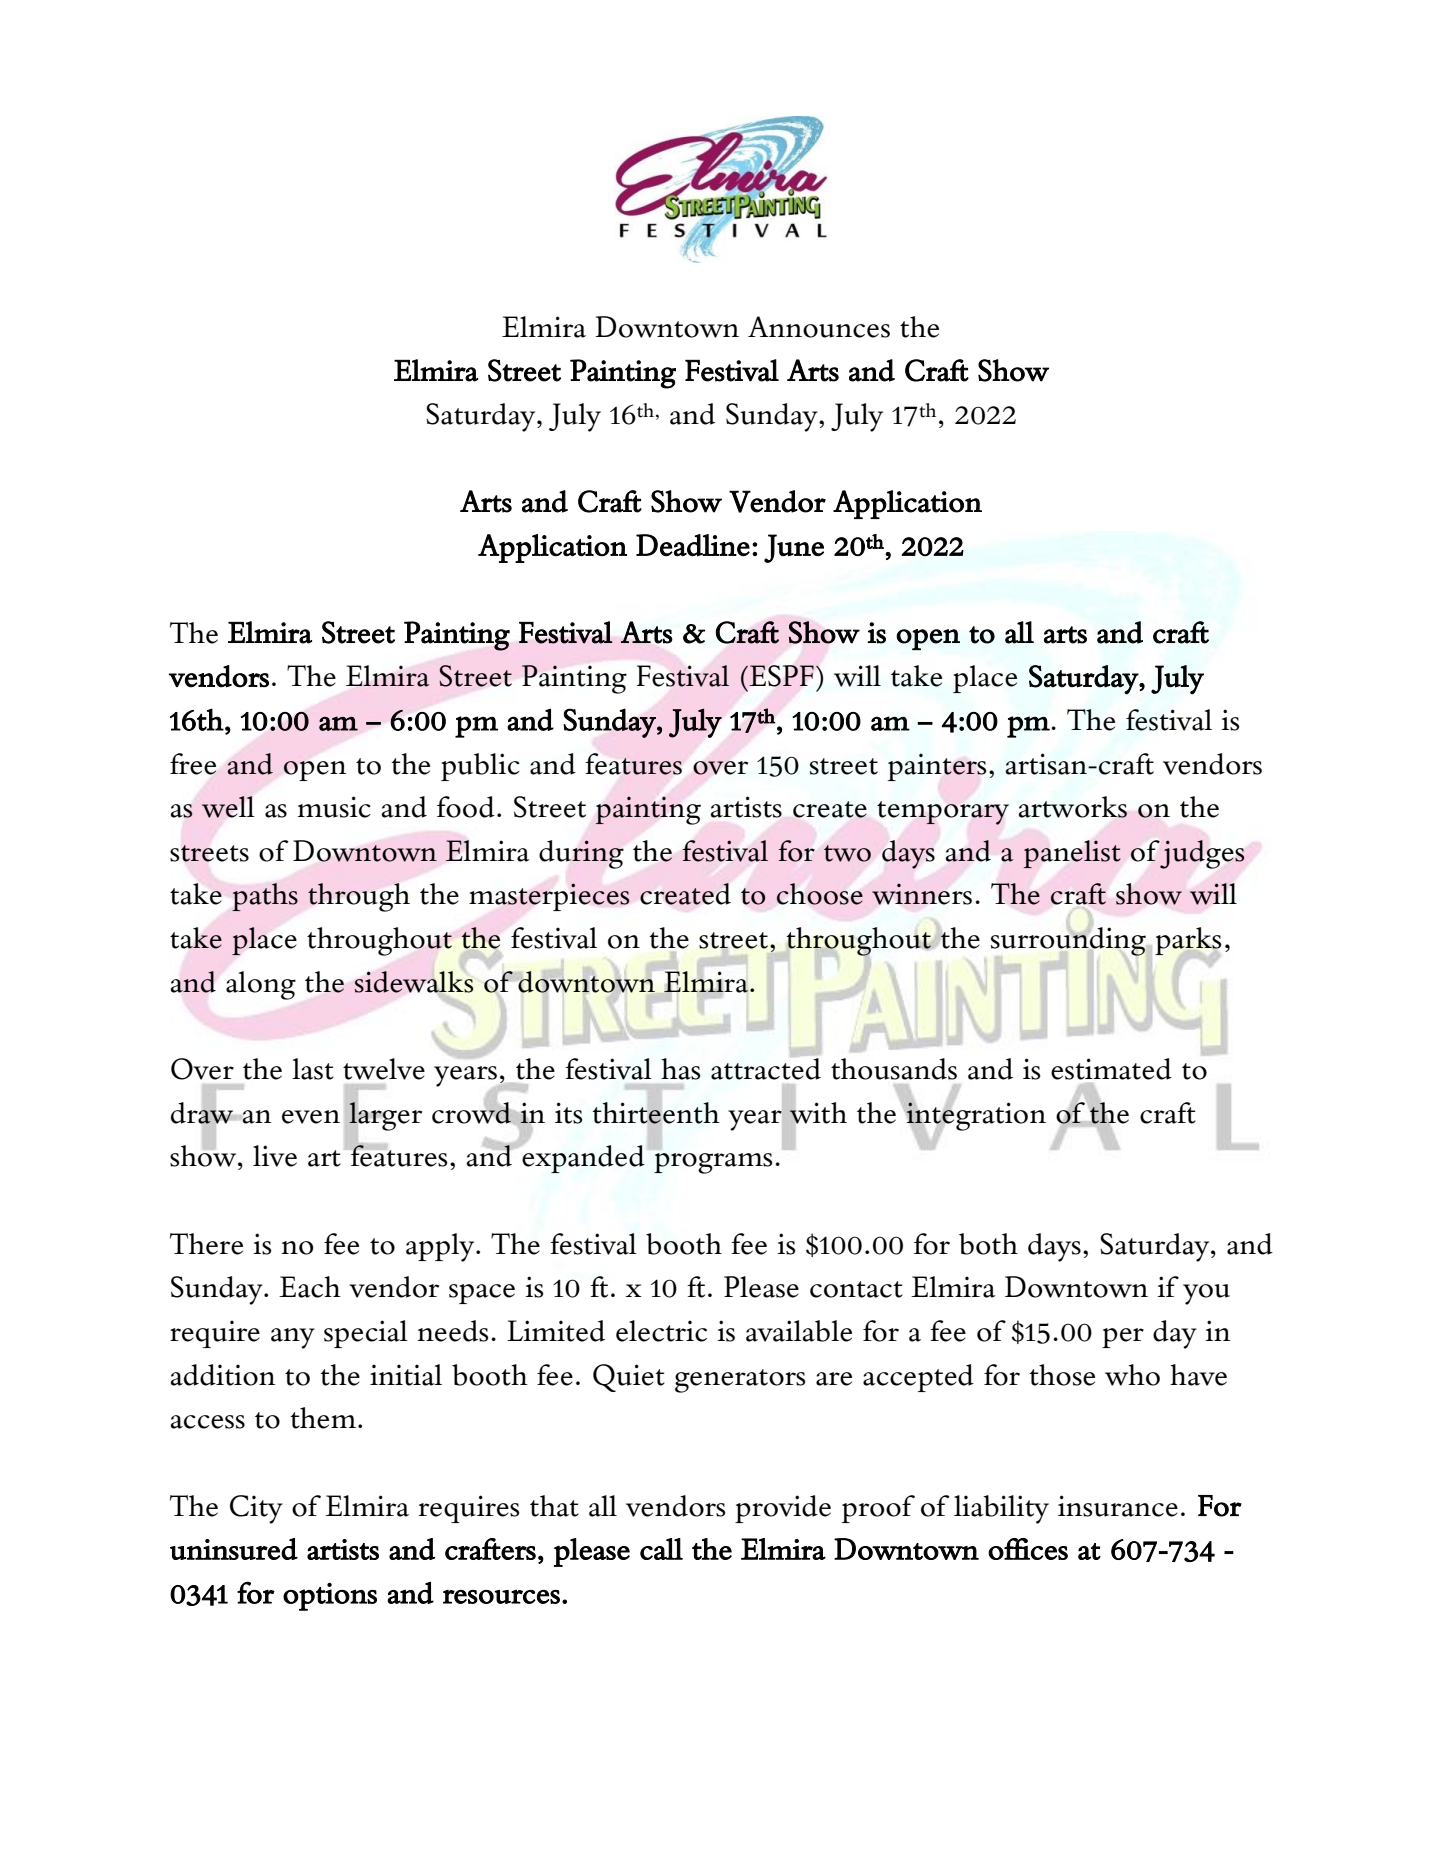  Describe the element at coordinates (1073, 807) in the image. I see `artworks` at that location.
